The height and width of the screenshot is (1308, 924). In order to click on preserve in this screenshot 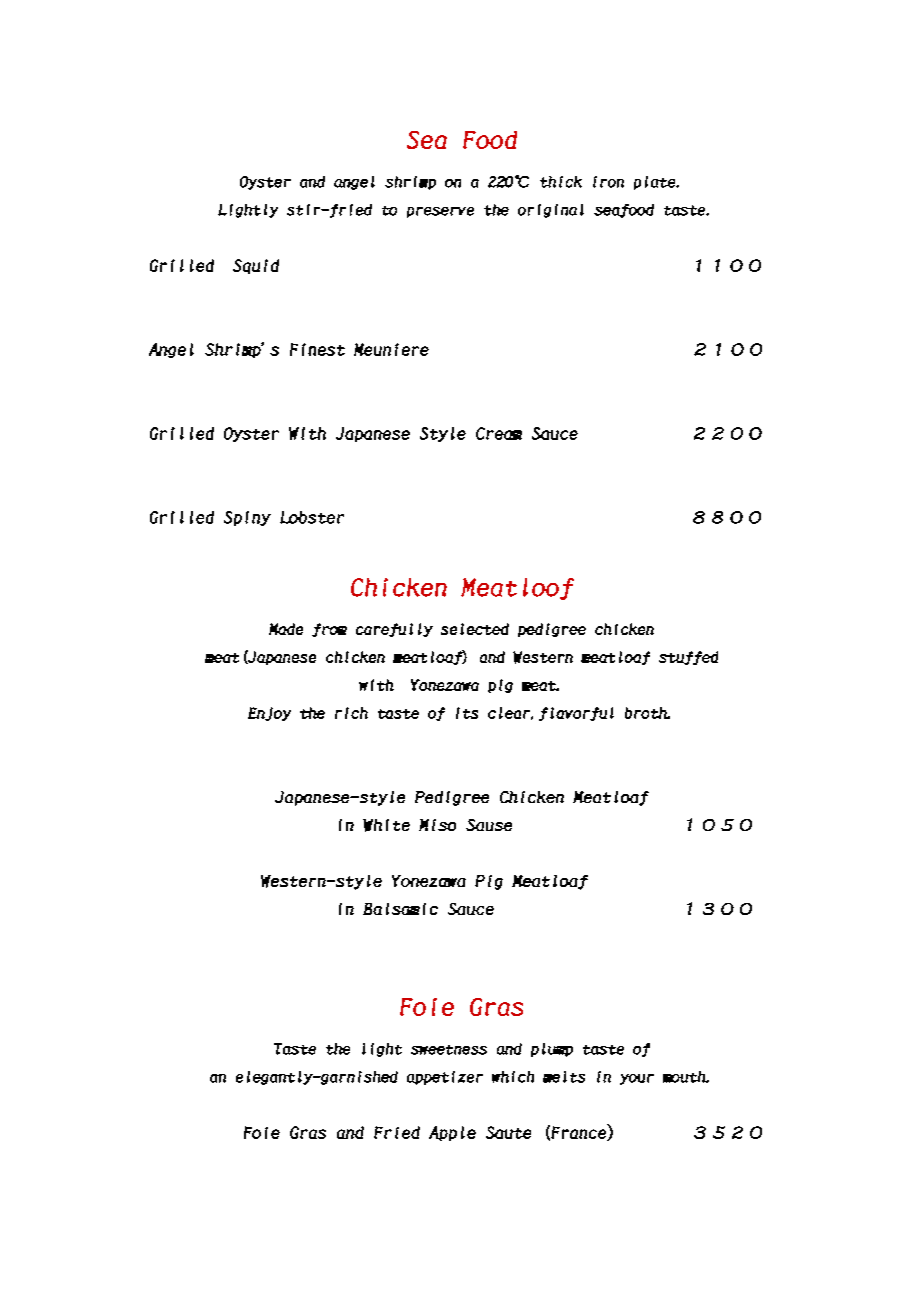, I will do `click(440, 212)`.
